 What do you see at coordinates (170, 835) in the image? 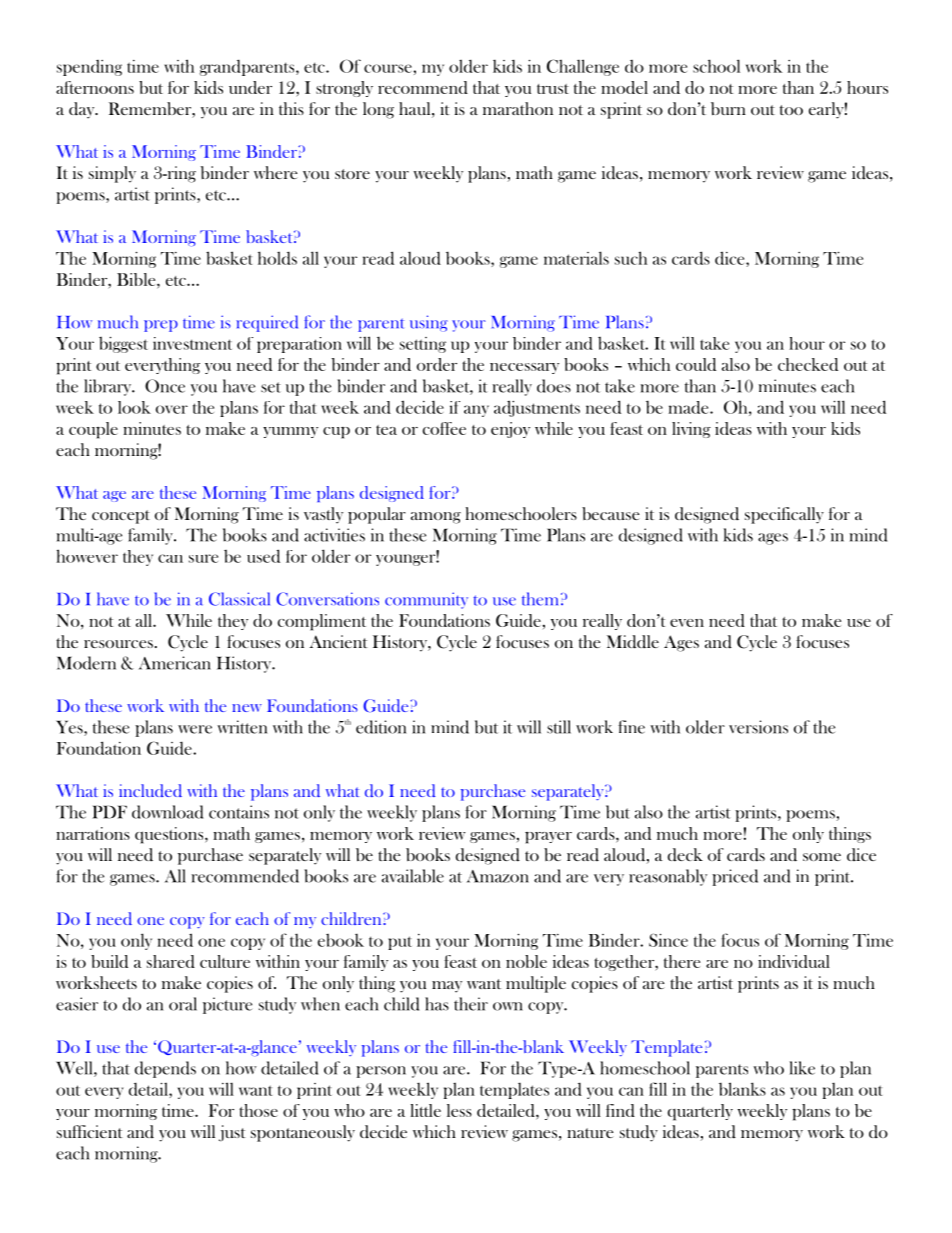
I see `questions` at bounding box center [170, 835].
